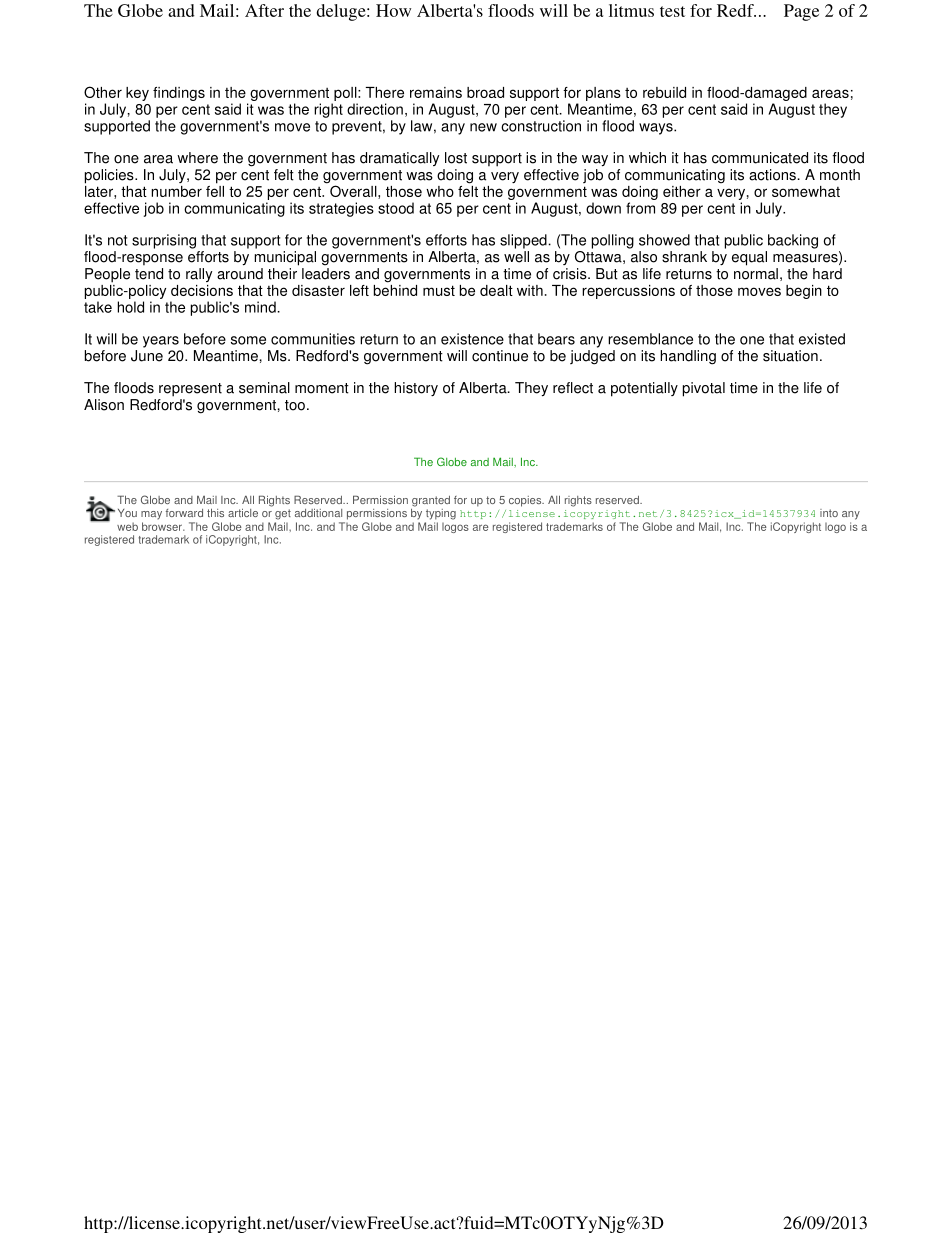  What do you see at coordinates (631, 10) in the screenshot?
I see `litmus` at bounding box center [631, 10].
